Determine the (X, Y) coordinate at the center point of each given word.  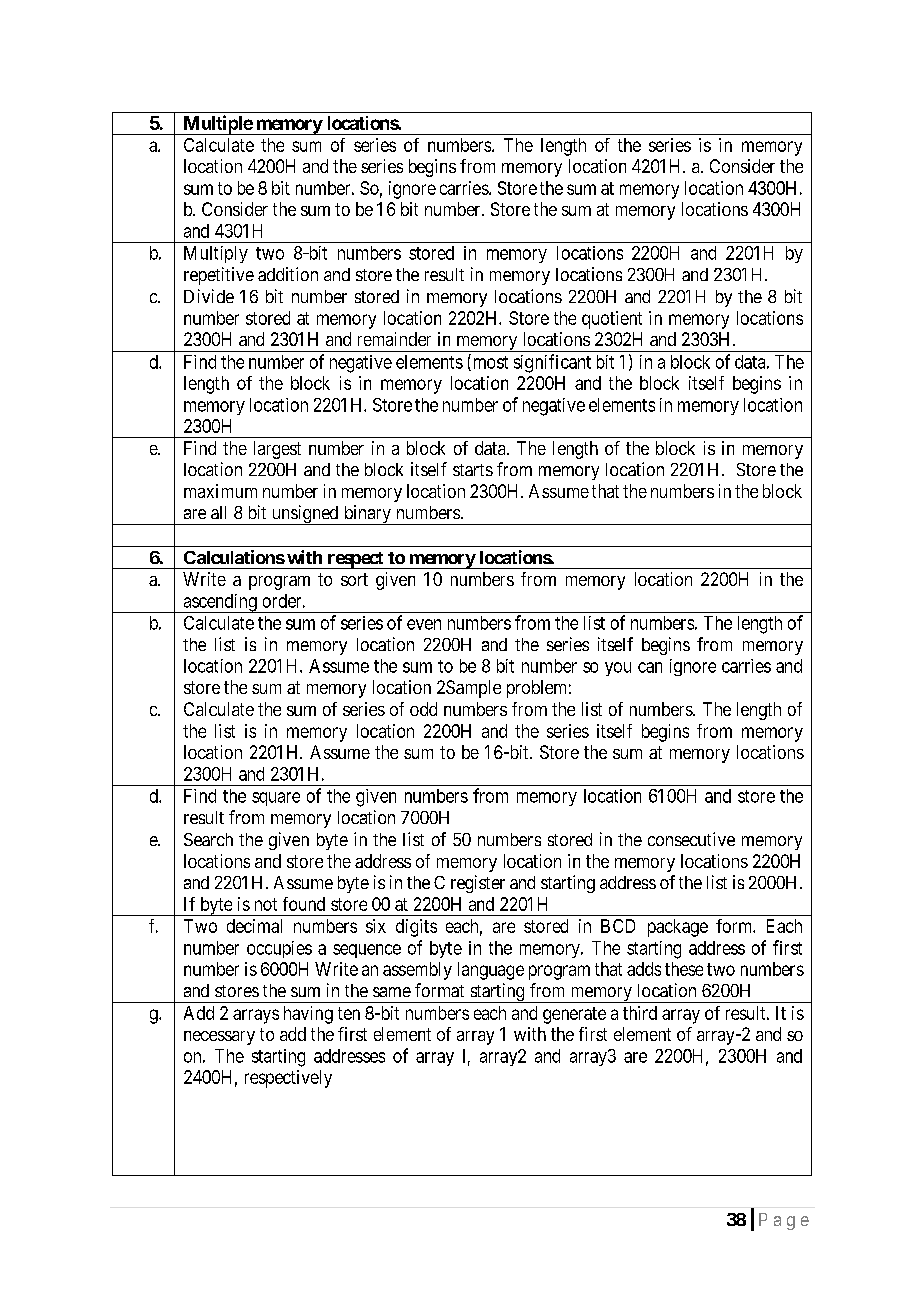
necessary (219, 1038)
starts (473, 470)
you (618, 669)
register (478, 884)
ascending (220, 603)
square (276, 799)
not (266, 904)
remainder (394, 339)
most (489, 363)
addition (288, 274)
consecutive (691, 839)
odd (423, 709)
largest (277, 450)
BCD (618, 926)
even (424, 624)
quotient (612, 320)
